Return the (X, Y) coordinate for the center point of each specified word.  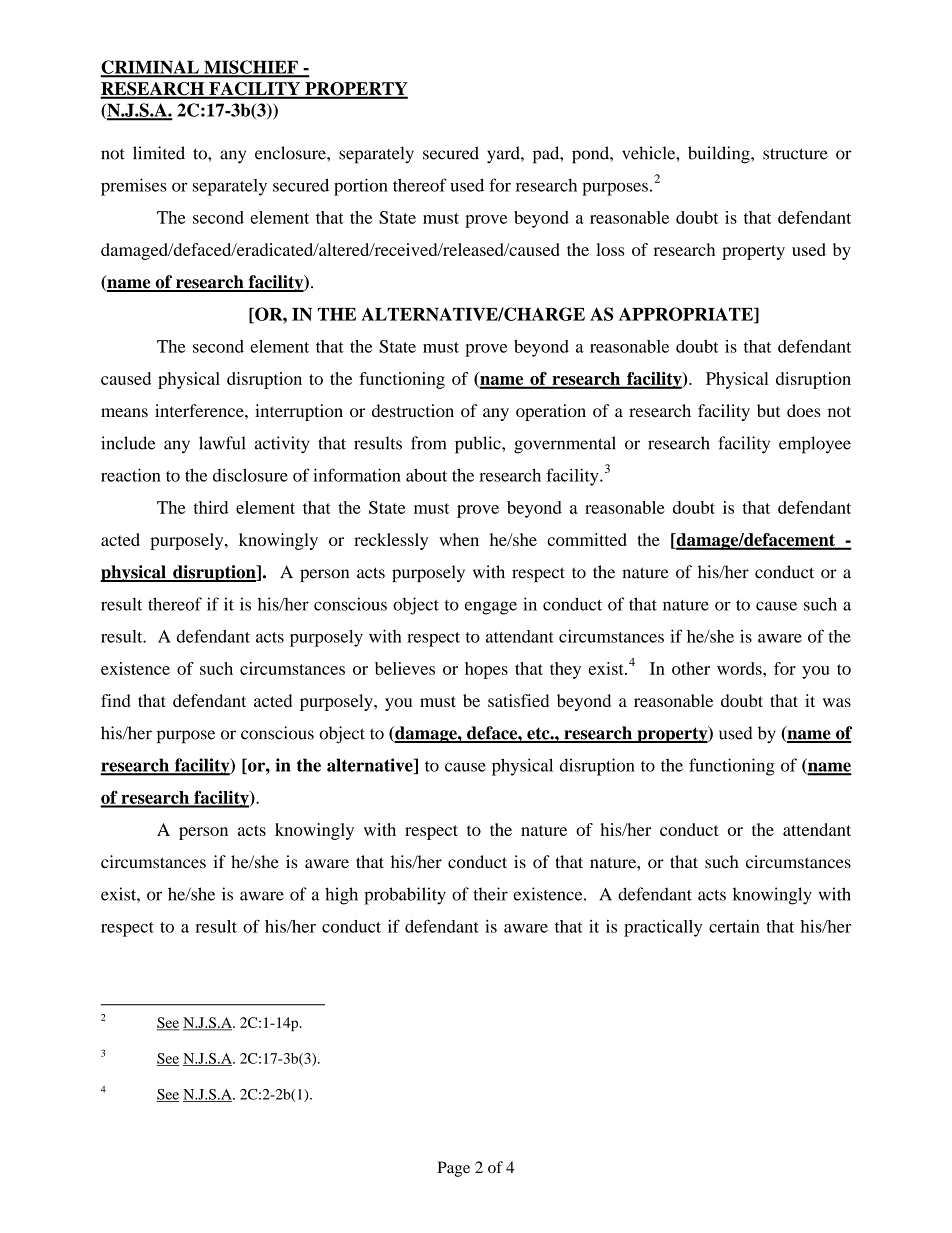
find (115, 700)
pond (591, 155)
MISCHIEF (251, 68)
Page (454, 1169)
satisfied (518, 700)
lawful (222, 443)
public (479, 445)
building (720, 155)
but (768, 410)
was (837, 702)
